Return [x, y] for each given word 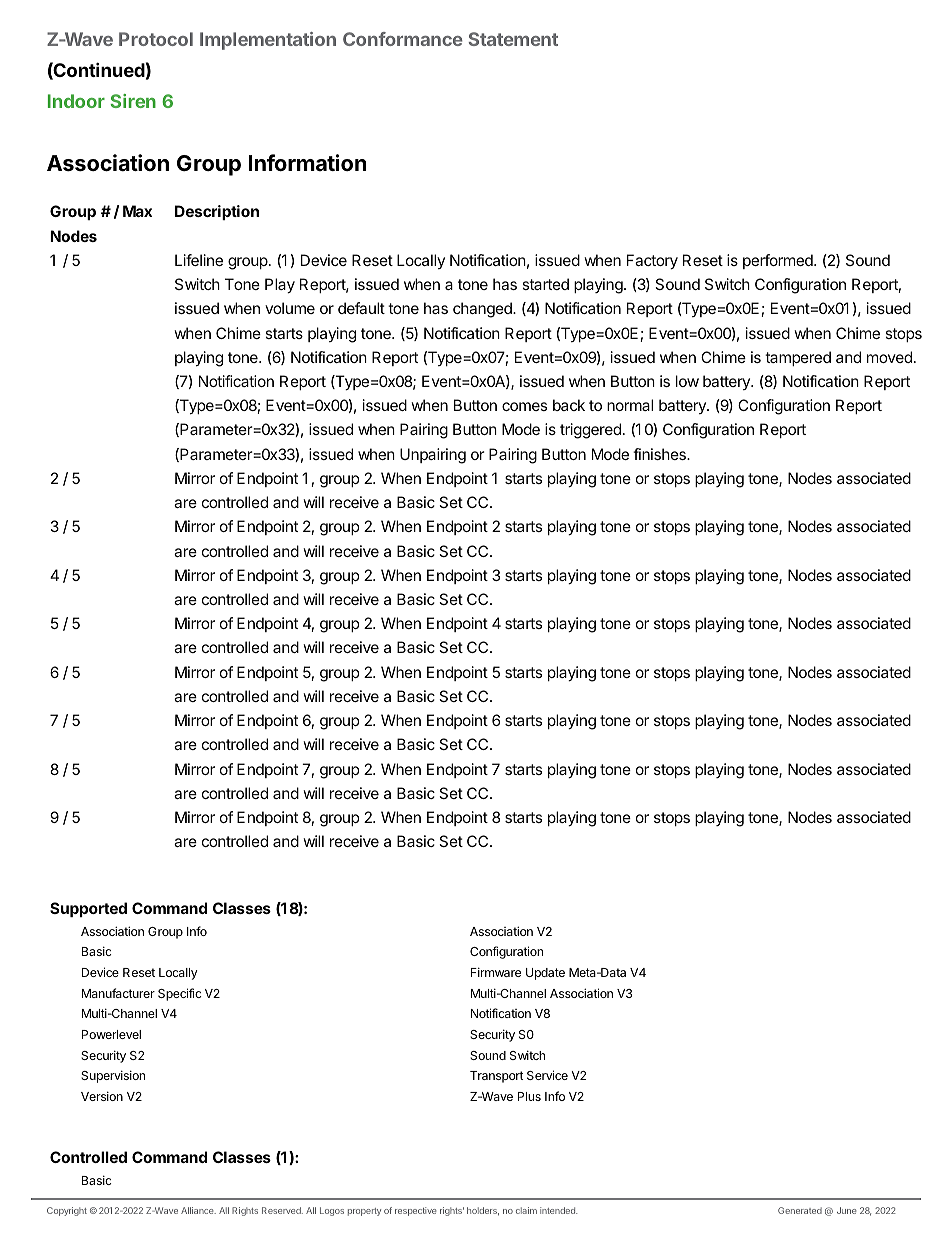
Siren [133, 101]
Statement [513, 39]
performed [779, 261]
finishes [660, 454]
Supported [88, 909]
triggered [590, 431]
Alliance [198, 1210]
